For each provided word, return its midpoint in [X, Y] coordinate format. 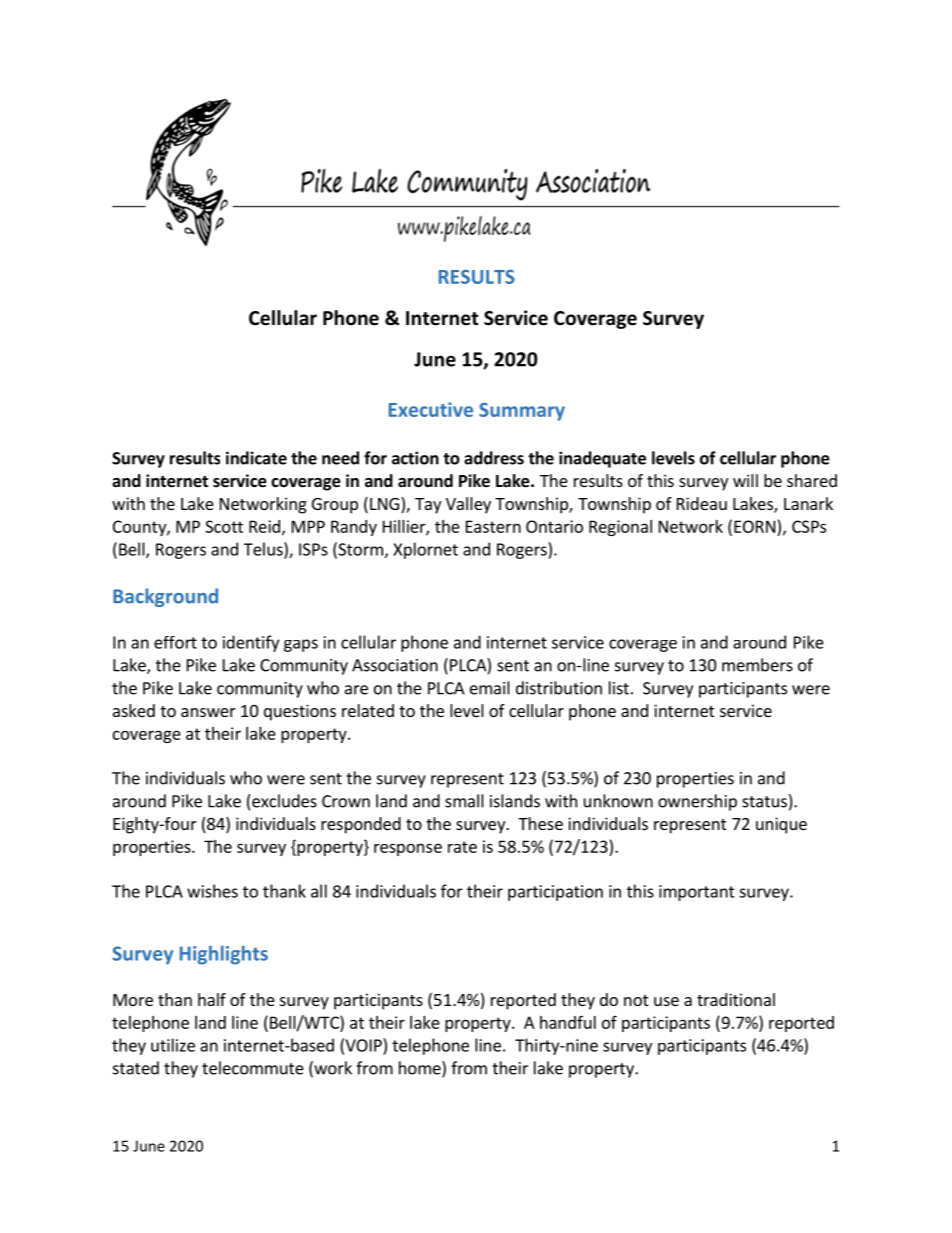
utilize [173, 1045]
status [764, 802]
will [745, 480]
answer [208, 712]
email [490, 688]
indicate [256, 458]
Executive [431, 409]
